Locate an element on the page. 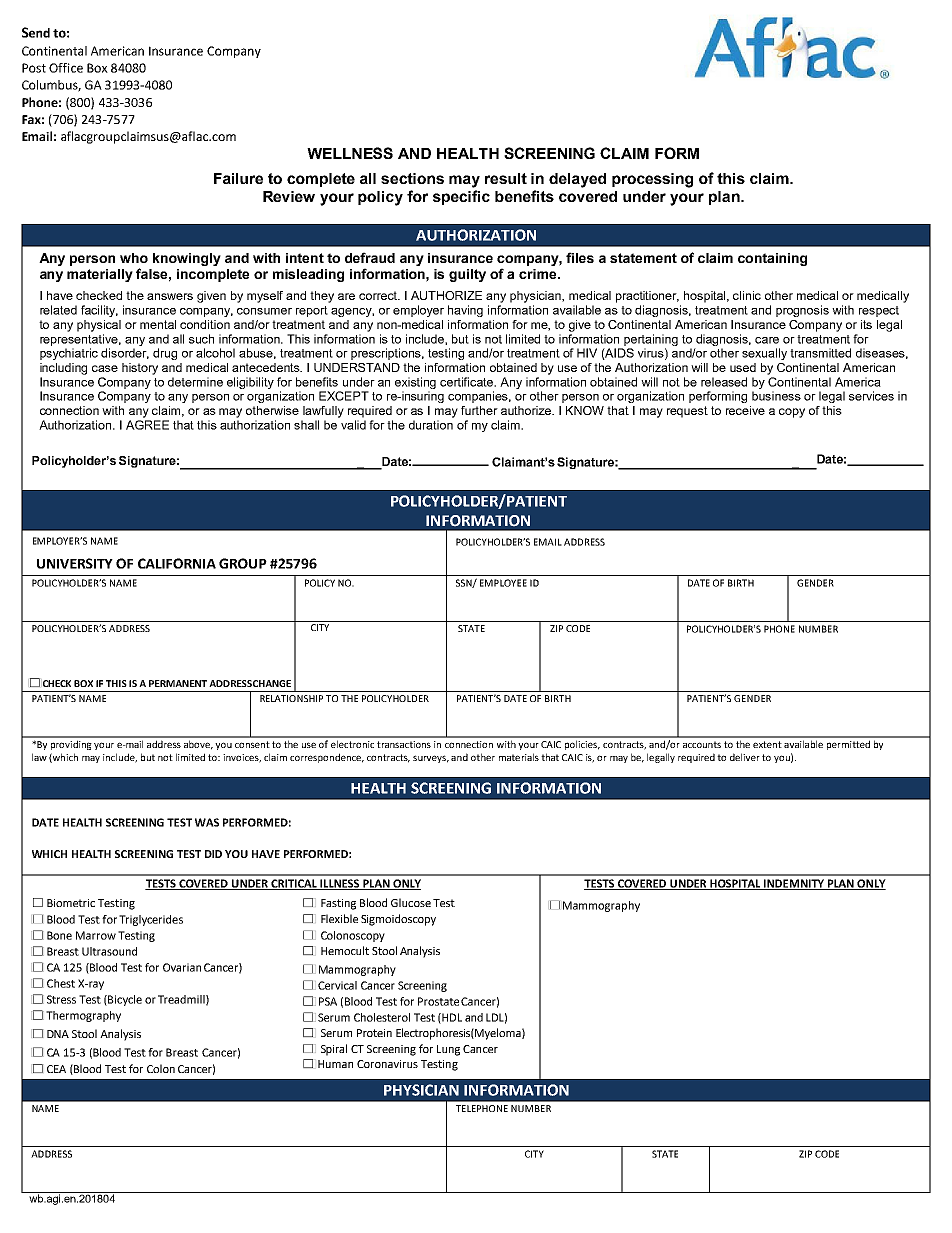  extent is located at coordinates (767, 744).
